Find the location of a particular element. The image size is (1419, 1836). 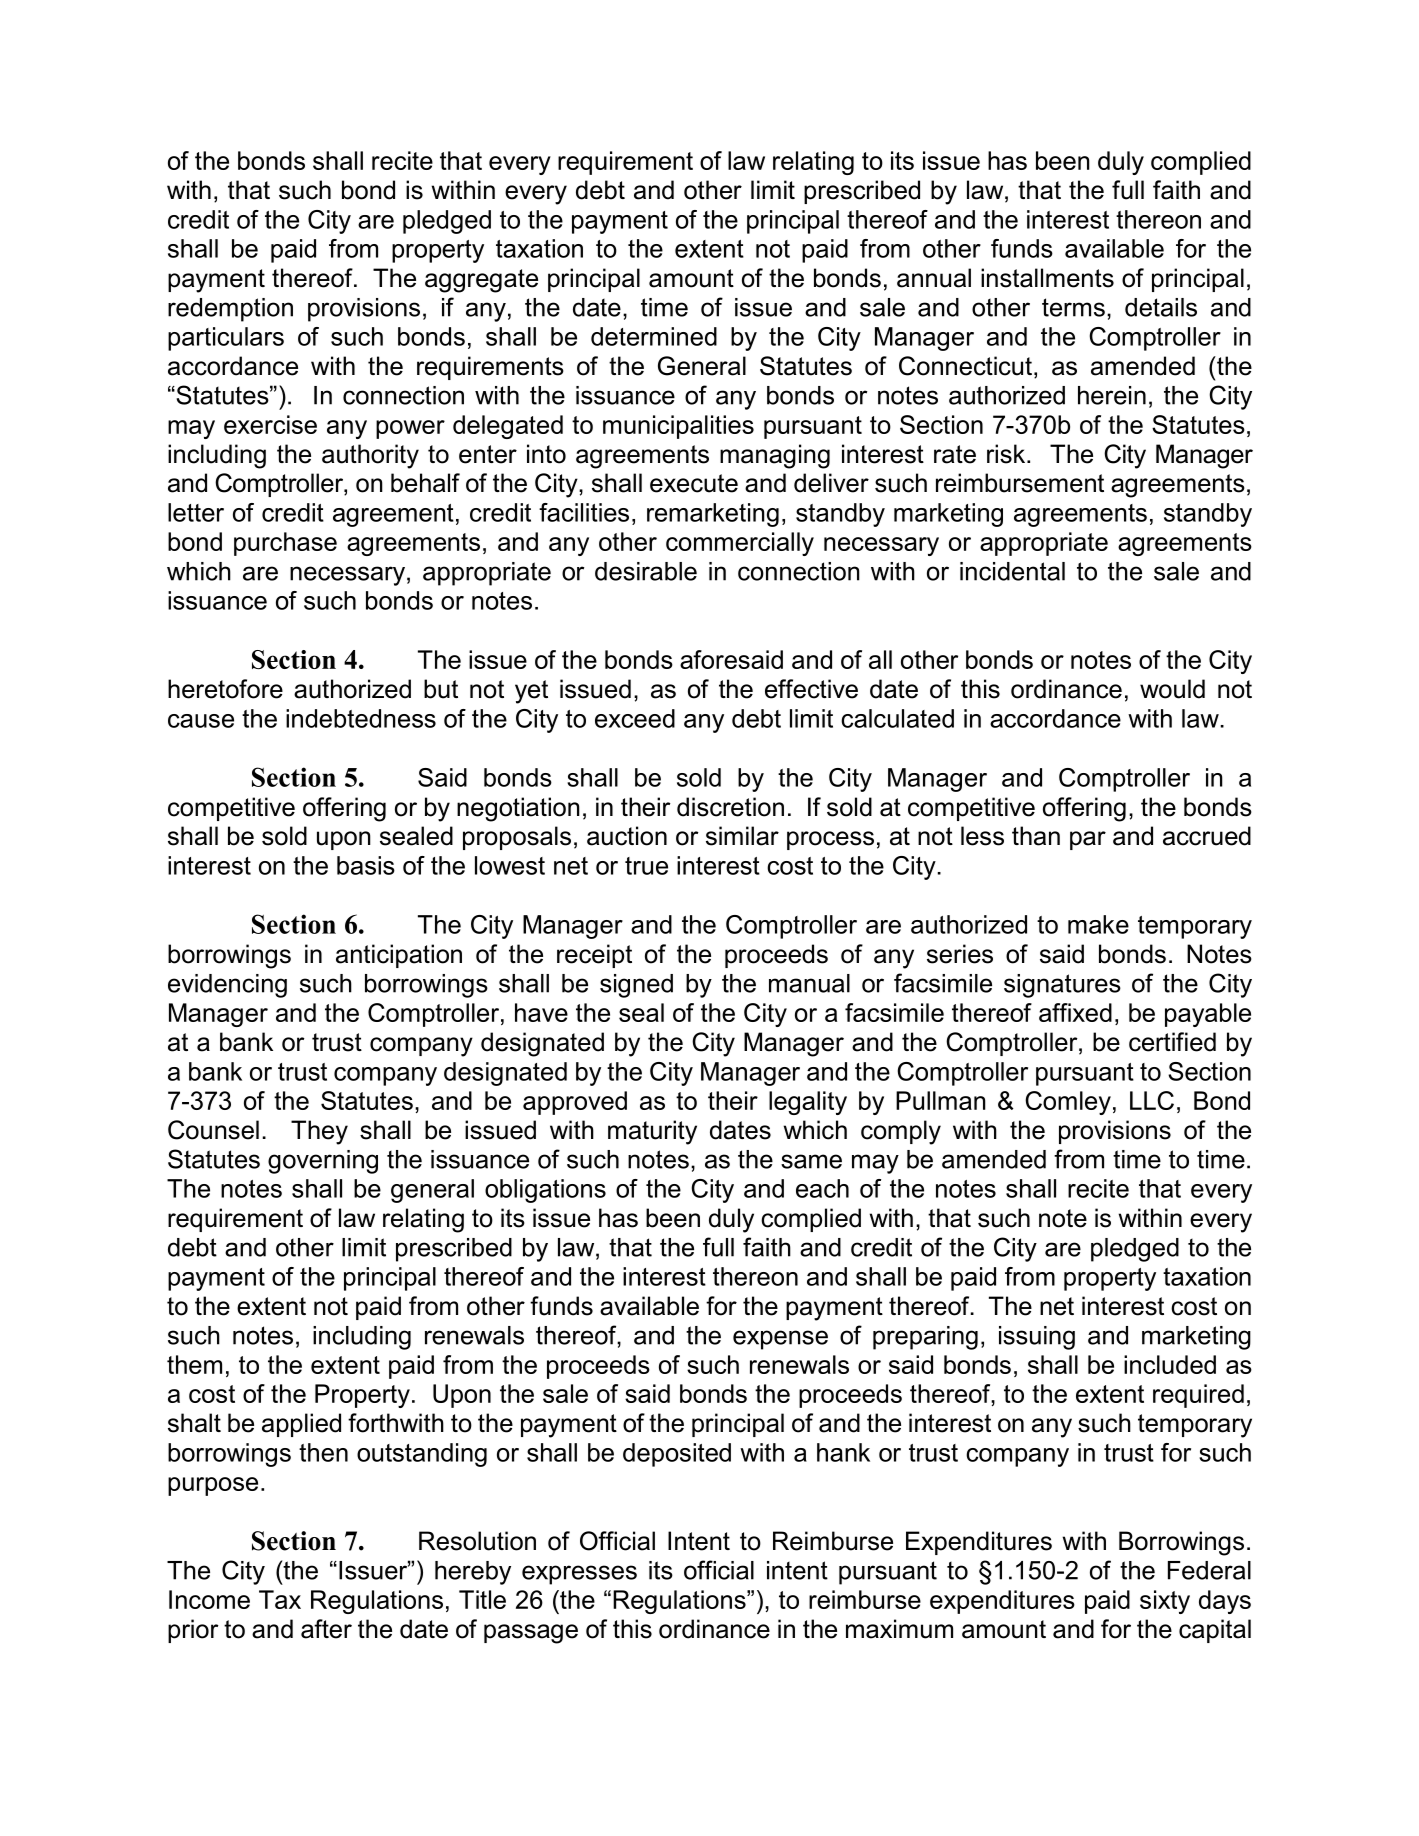

terms is located at coordinates (1073, 307).
